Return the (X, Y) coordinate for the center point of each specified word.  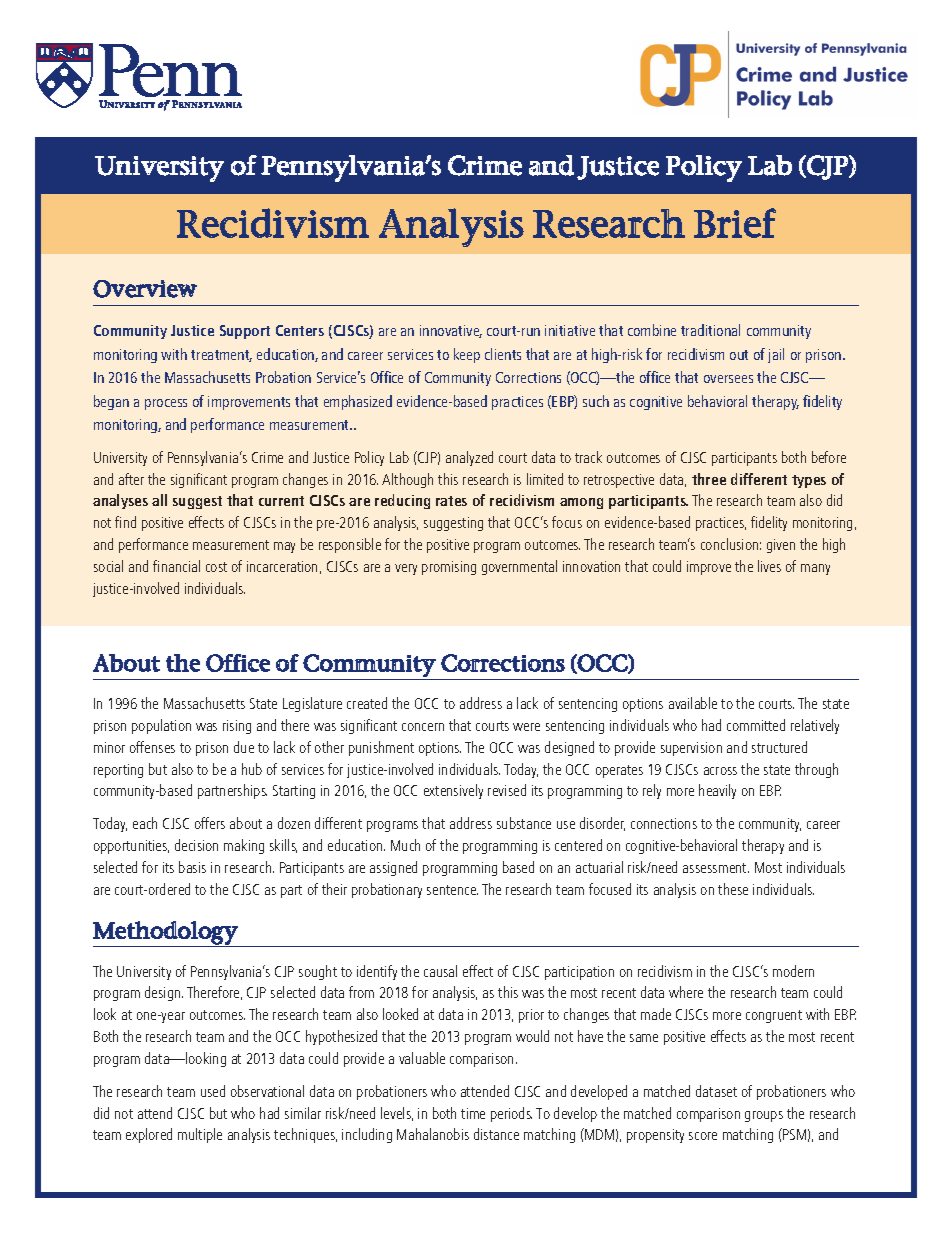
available (693, 703)
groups (764, 1116)
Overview (145, 289)
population (161, 726)
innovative (451, 331)
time (473, 1113)
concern (423, 727)
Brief (735, 223)
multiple (200, 1135)
